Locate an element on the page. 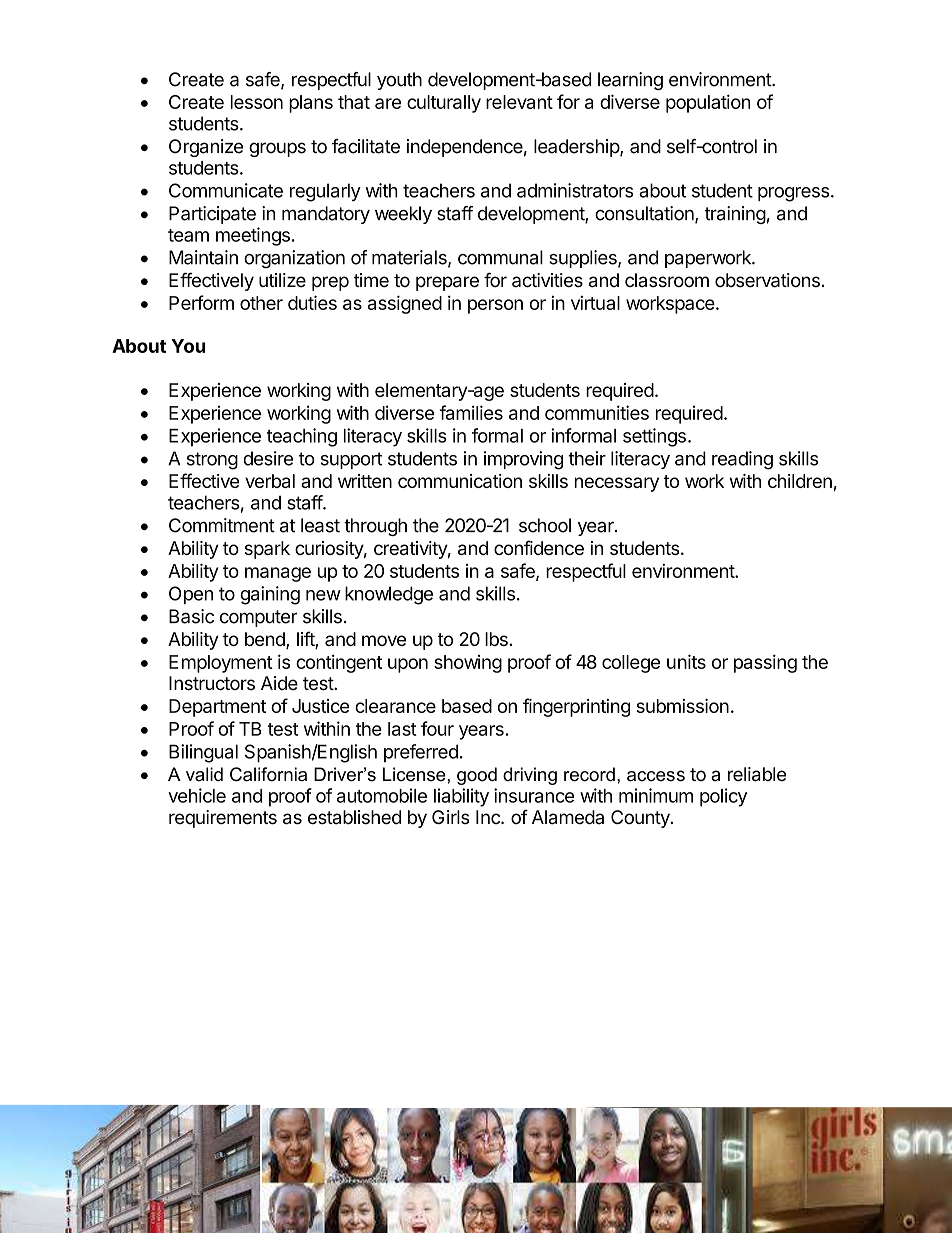 Image resolution: width=952 pixels, height=1233 pixels. person is located at coordinates (495, 306).
